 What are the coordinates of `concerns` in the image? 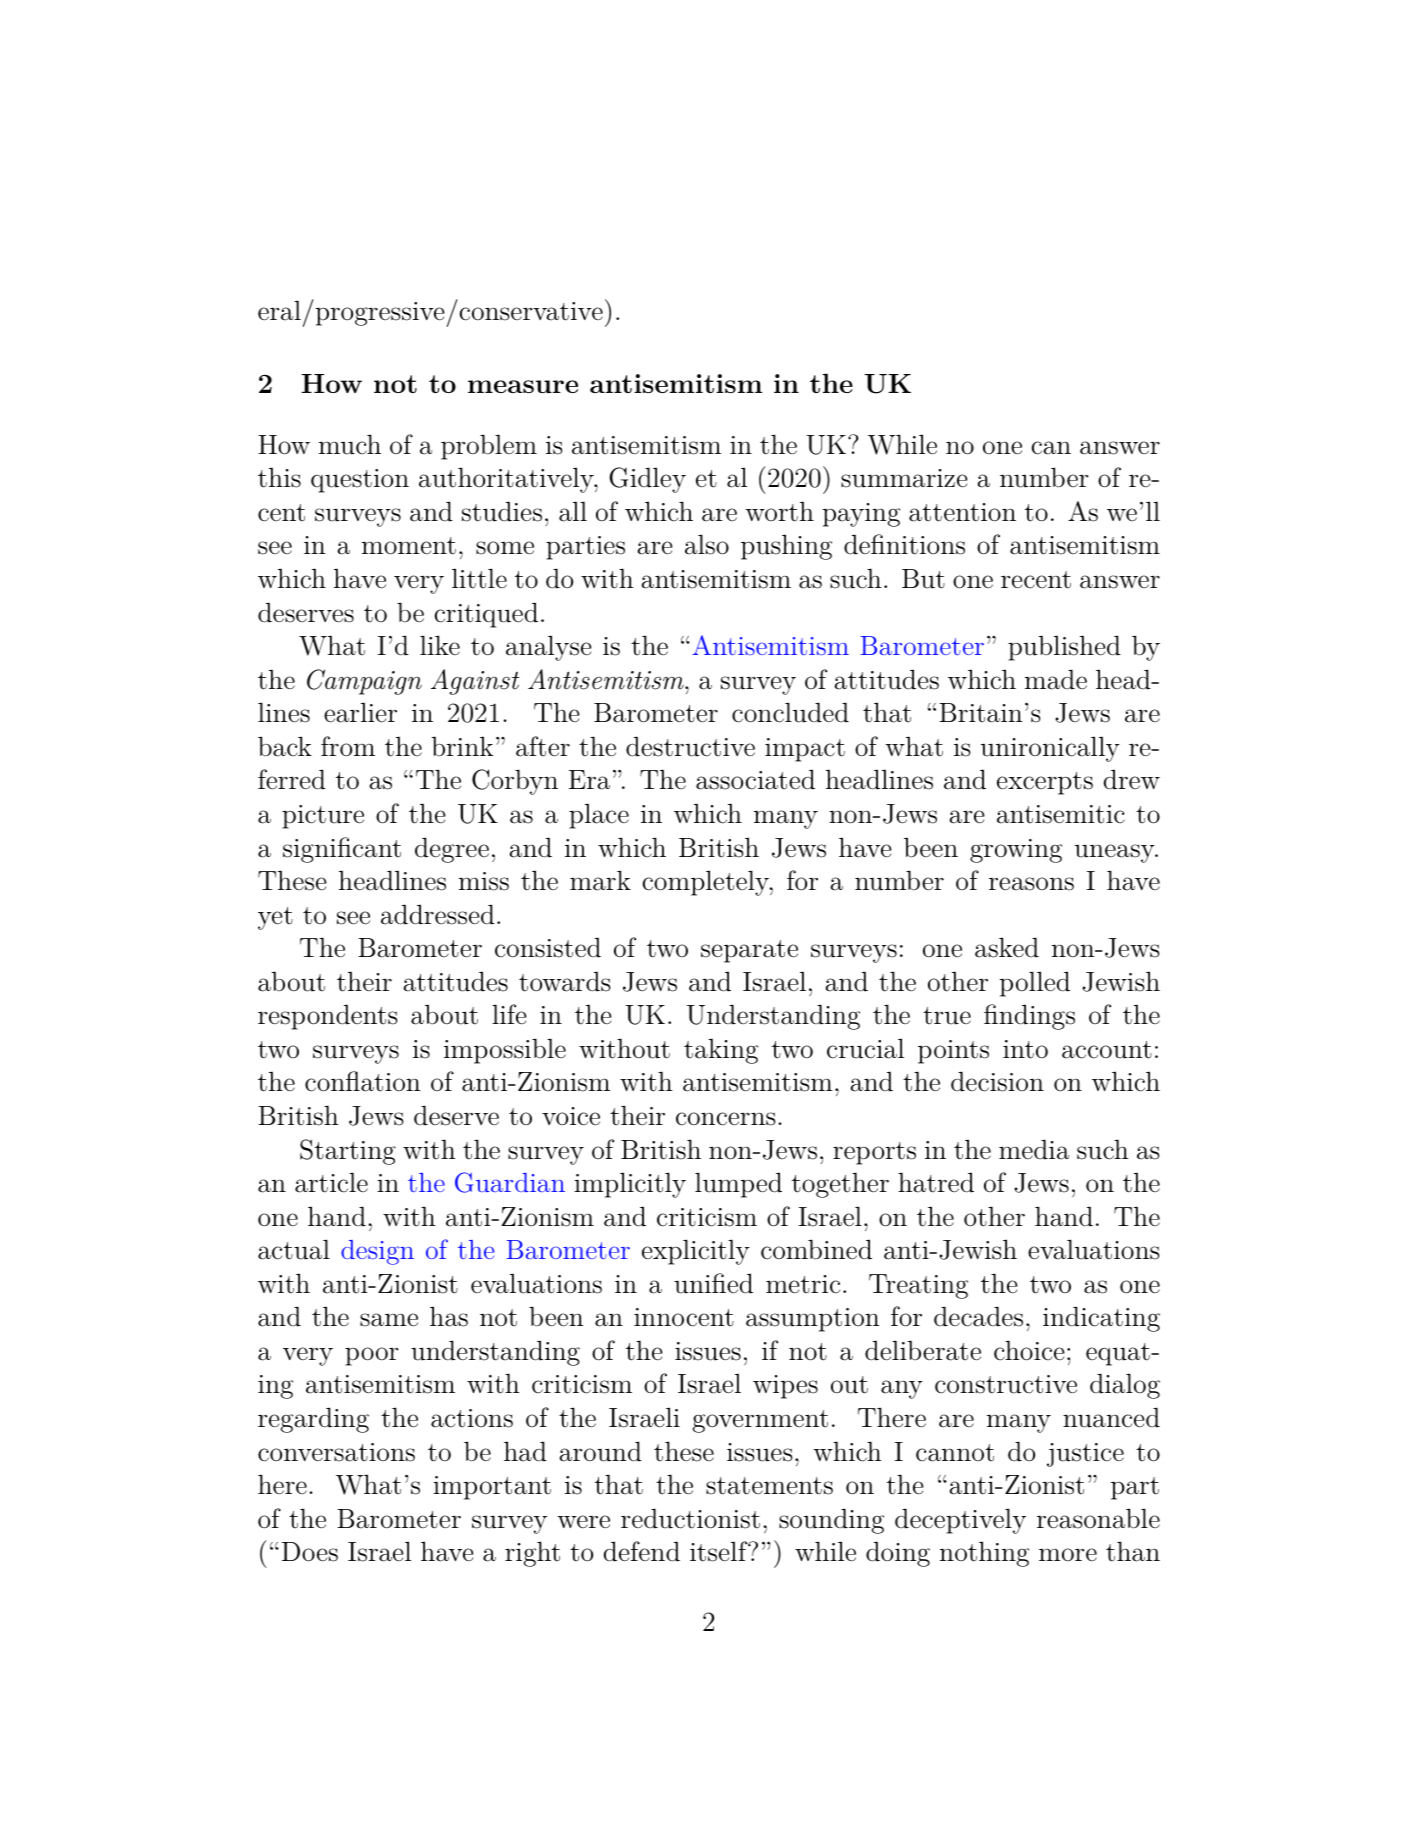 It's located at (726, 1119).
